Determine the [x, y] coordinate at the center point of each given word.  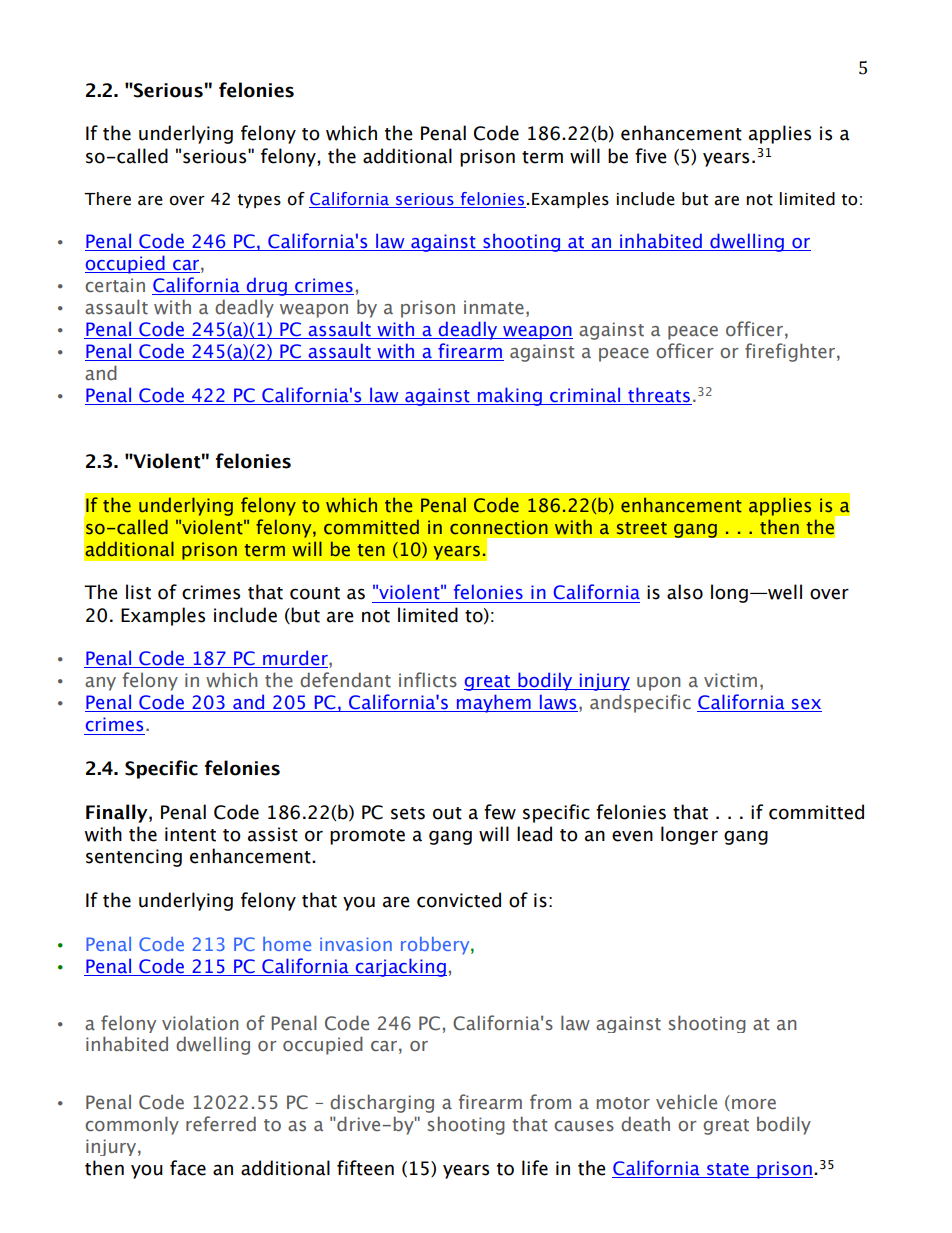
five [651, 156]
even [632, 836]
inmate [494, 307]
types [259, 201]
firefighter [791, 352]
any [100, 684]
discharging [382, 1103]
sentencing [134, 858]
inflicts [428, 680]
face [188, 1168]
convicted [459, 900]
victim [730, 680]
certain [115, 285]
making [509, 396]
